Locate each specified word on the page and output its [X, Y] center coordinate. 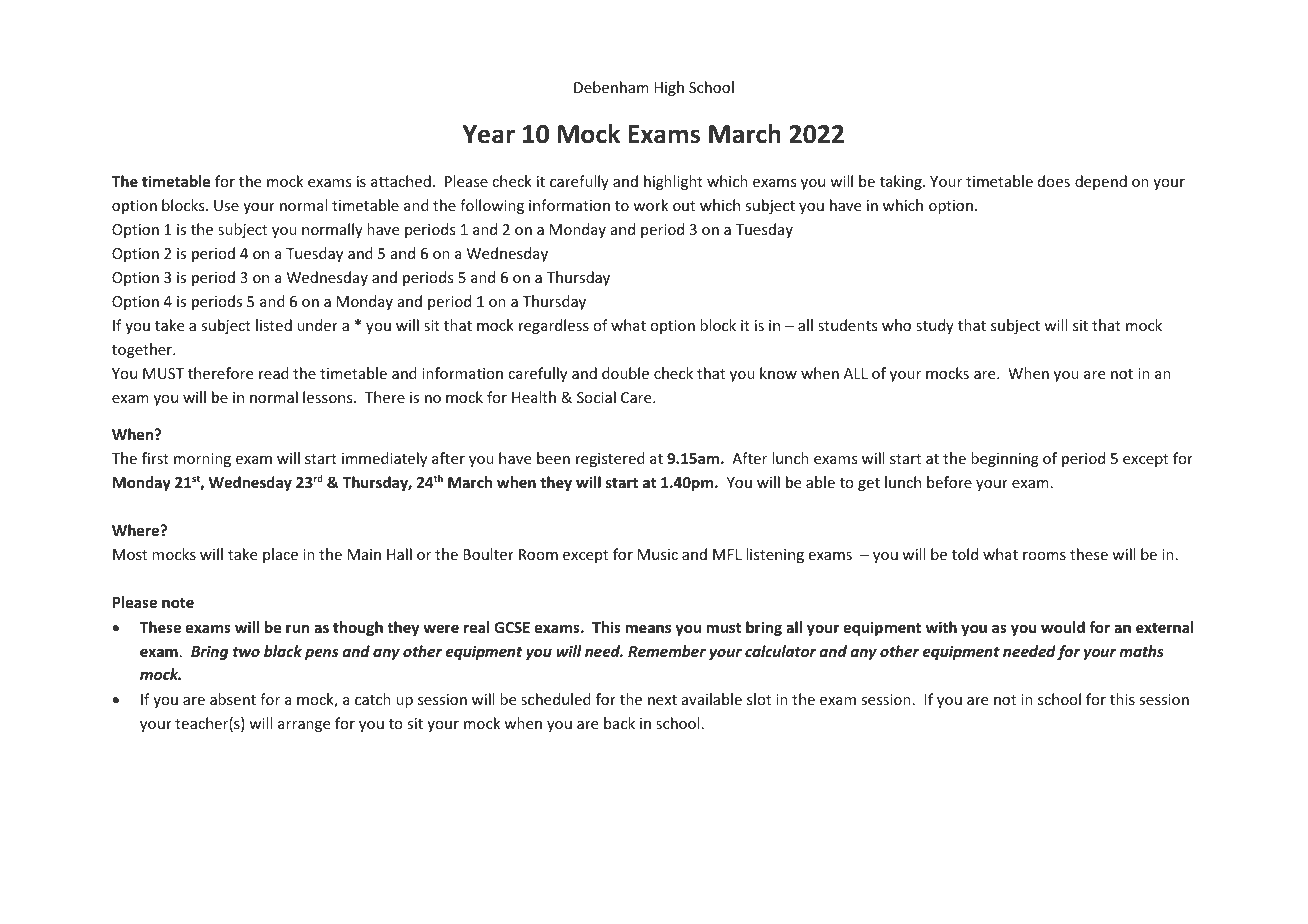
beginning [1005, 459]
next [662, 700]
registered [610, 459]
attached [401, 181]
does [1054, 181]
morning [202, 460]
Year [489, 134]
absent [233, 699]
